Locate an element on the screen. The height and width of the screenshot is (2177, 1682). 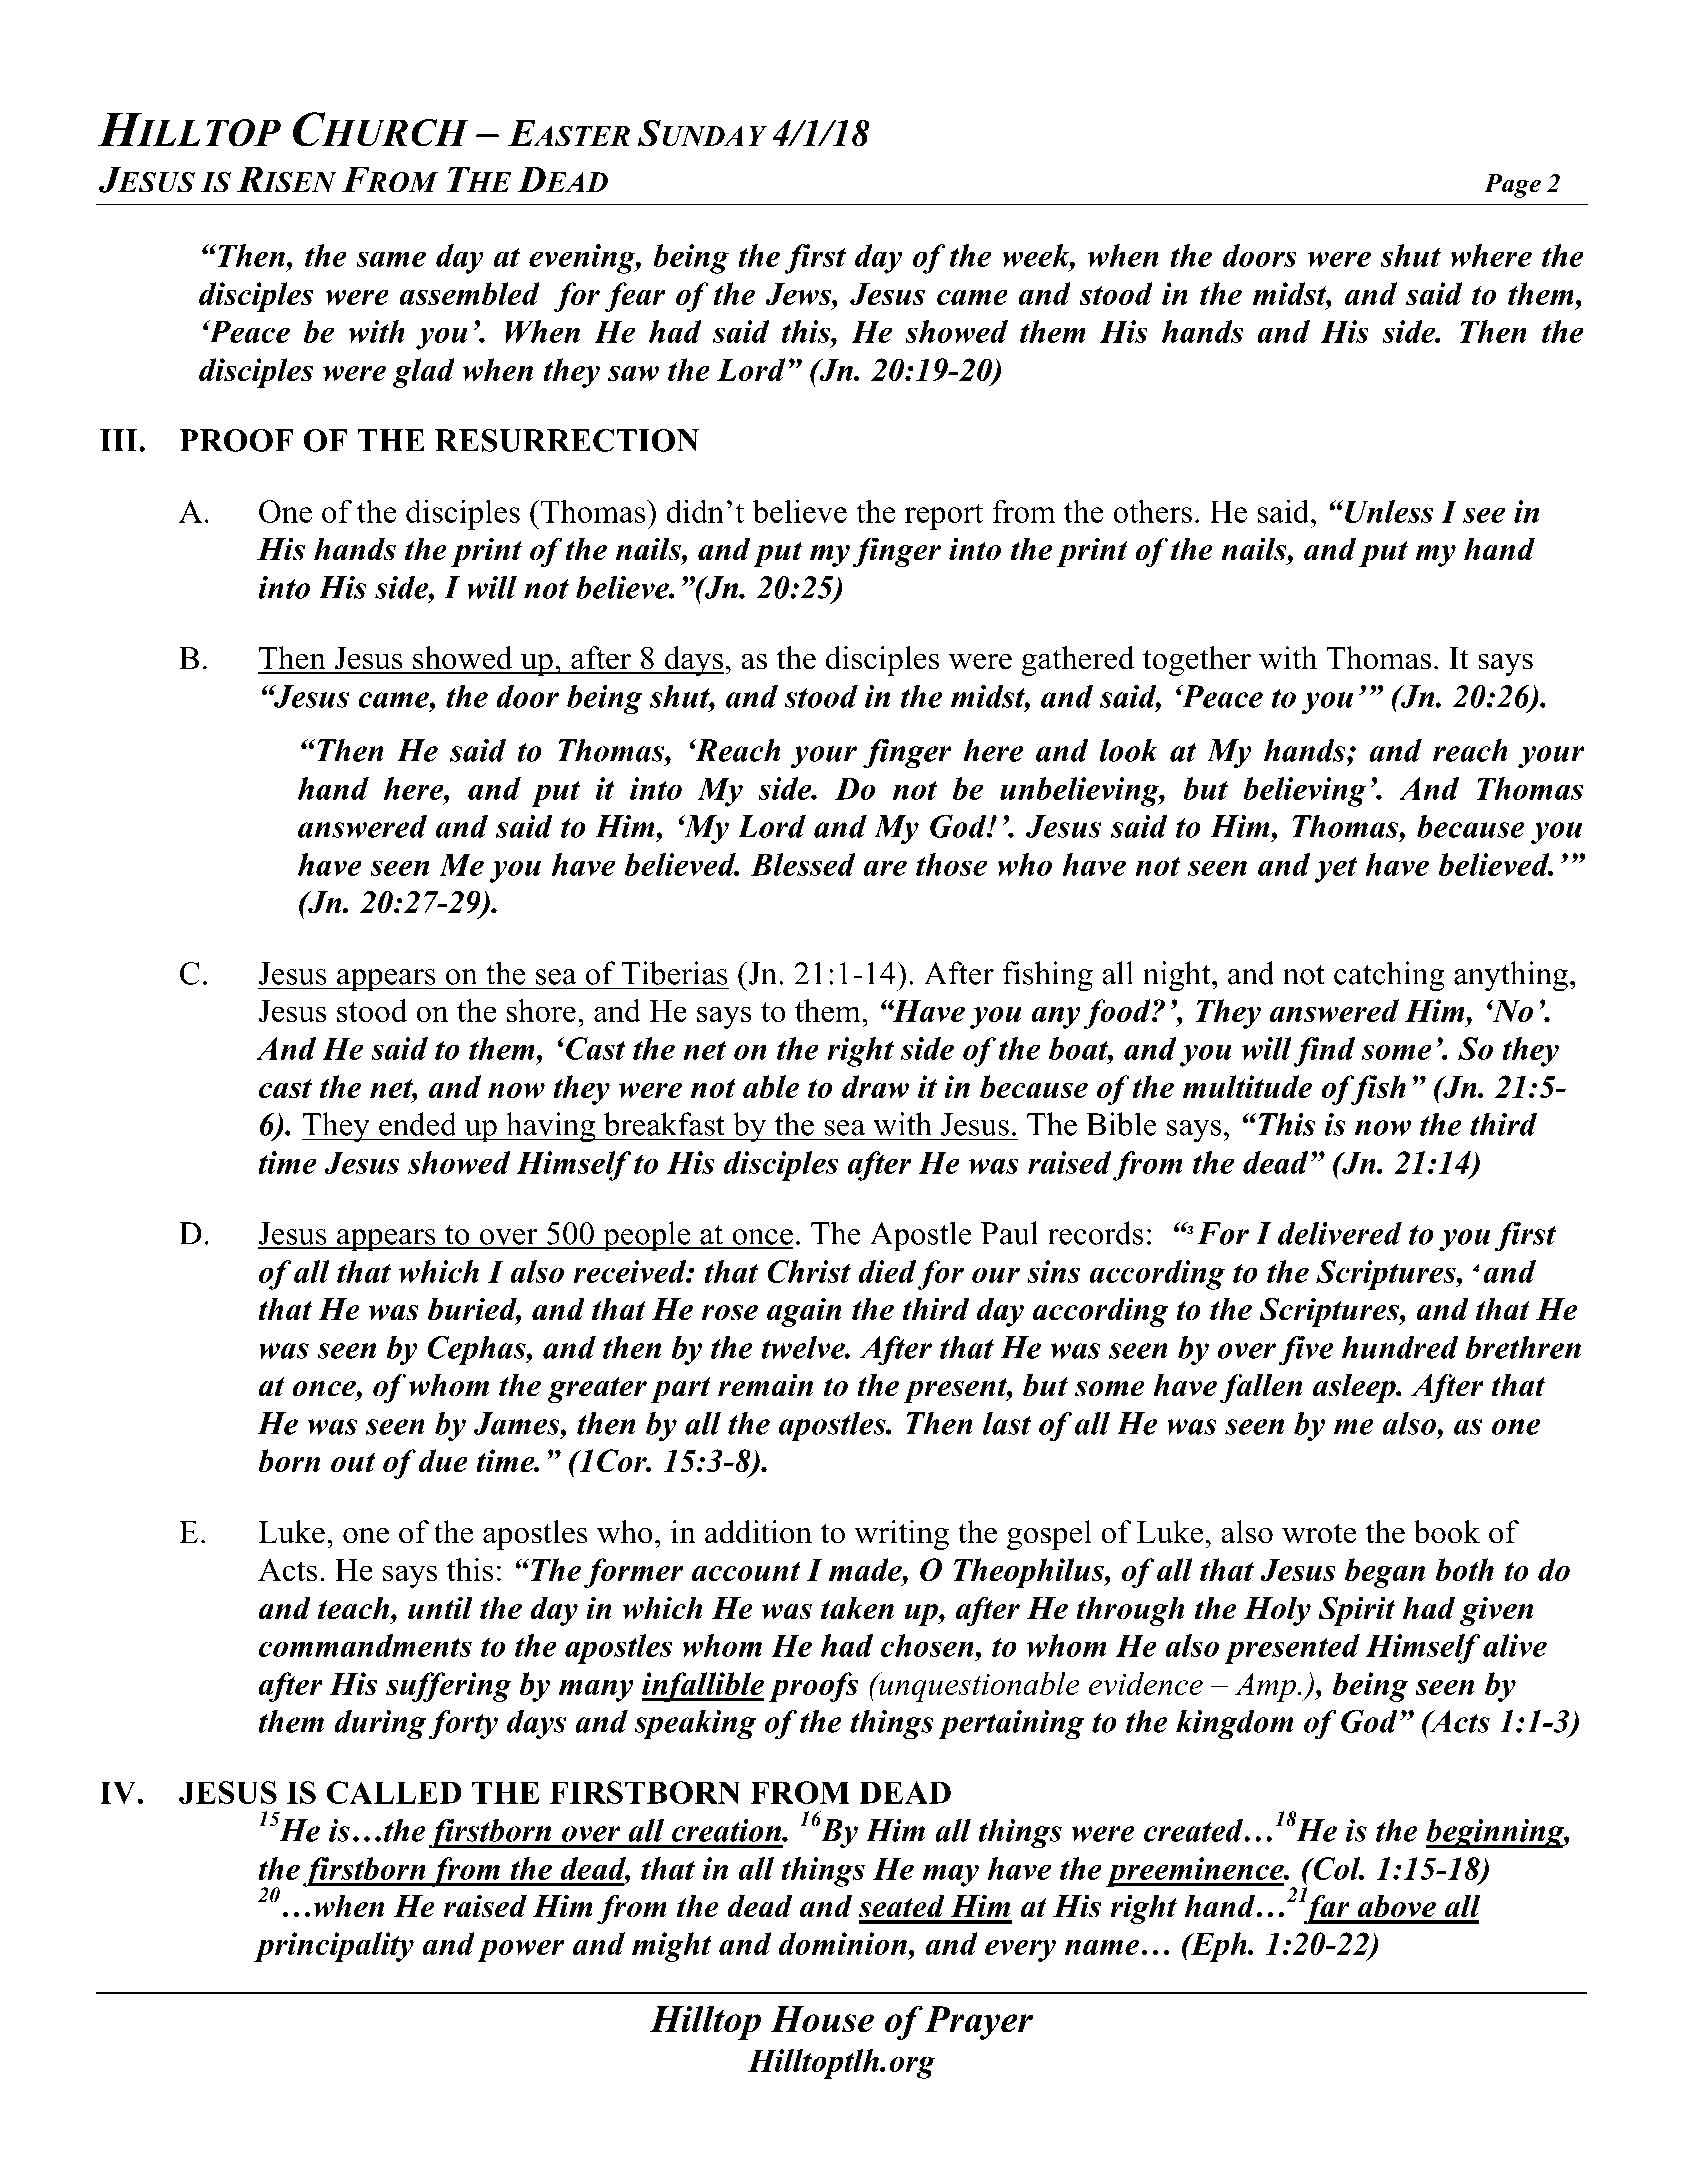
remain is located at coordinates (765, 1385).
